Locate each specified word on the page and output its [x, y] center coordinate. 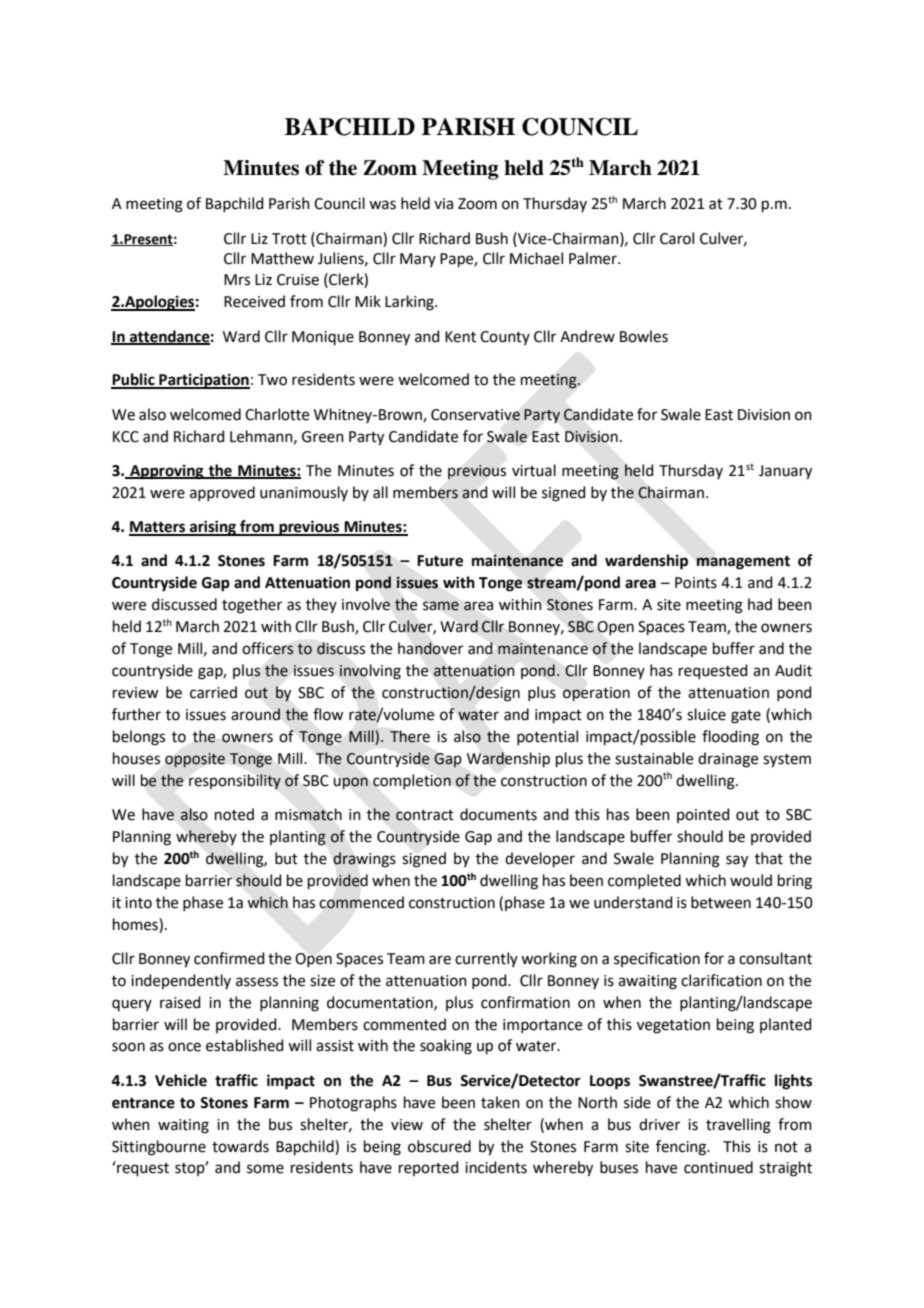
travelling [738, 1126]
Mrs [237, 280]
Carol [677, 238]
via [443, 204]
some [265, 1169]
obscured [439, 1146]
